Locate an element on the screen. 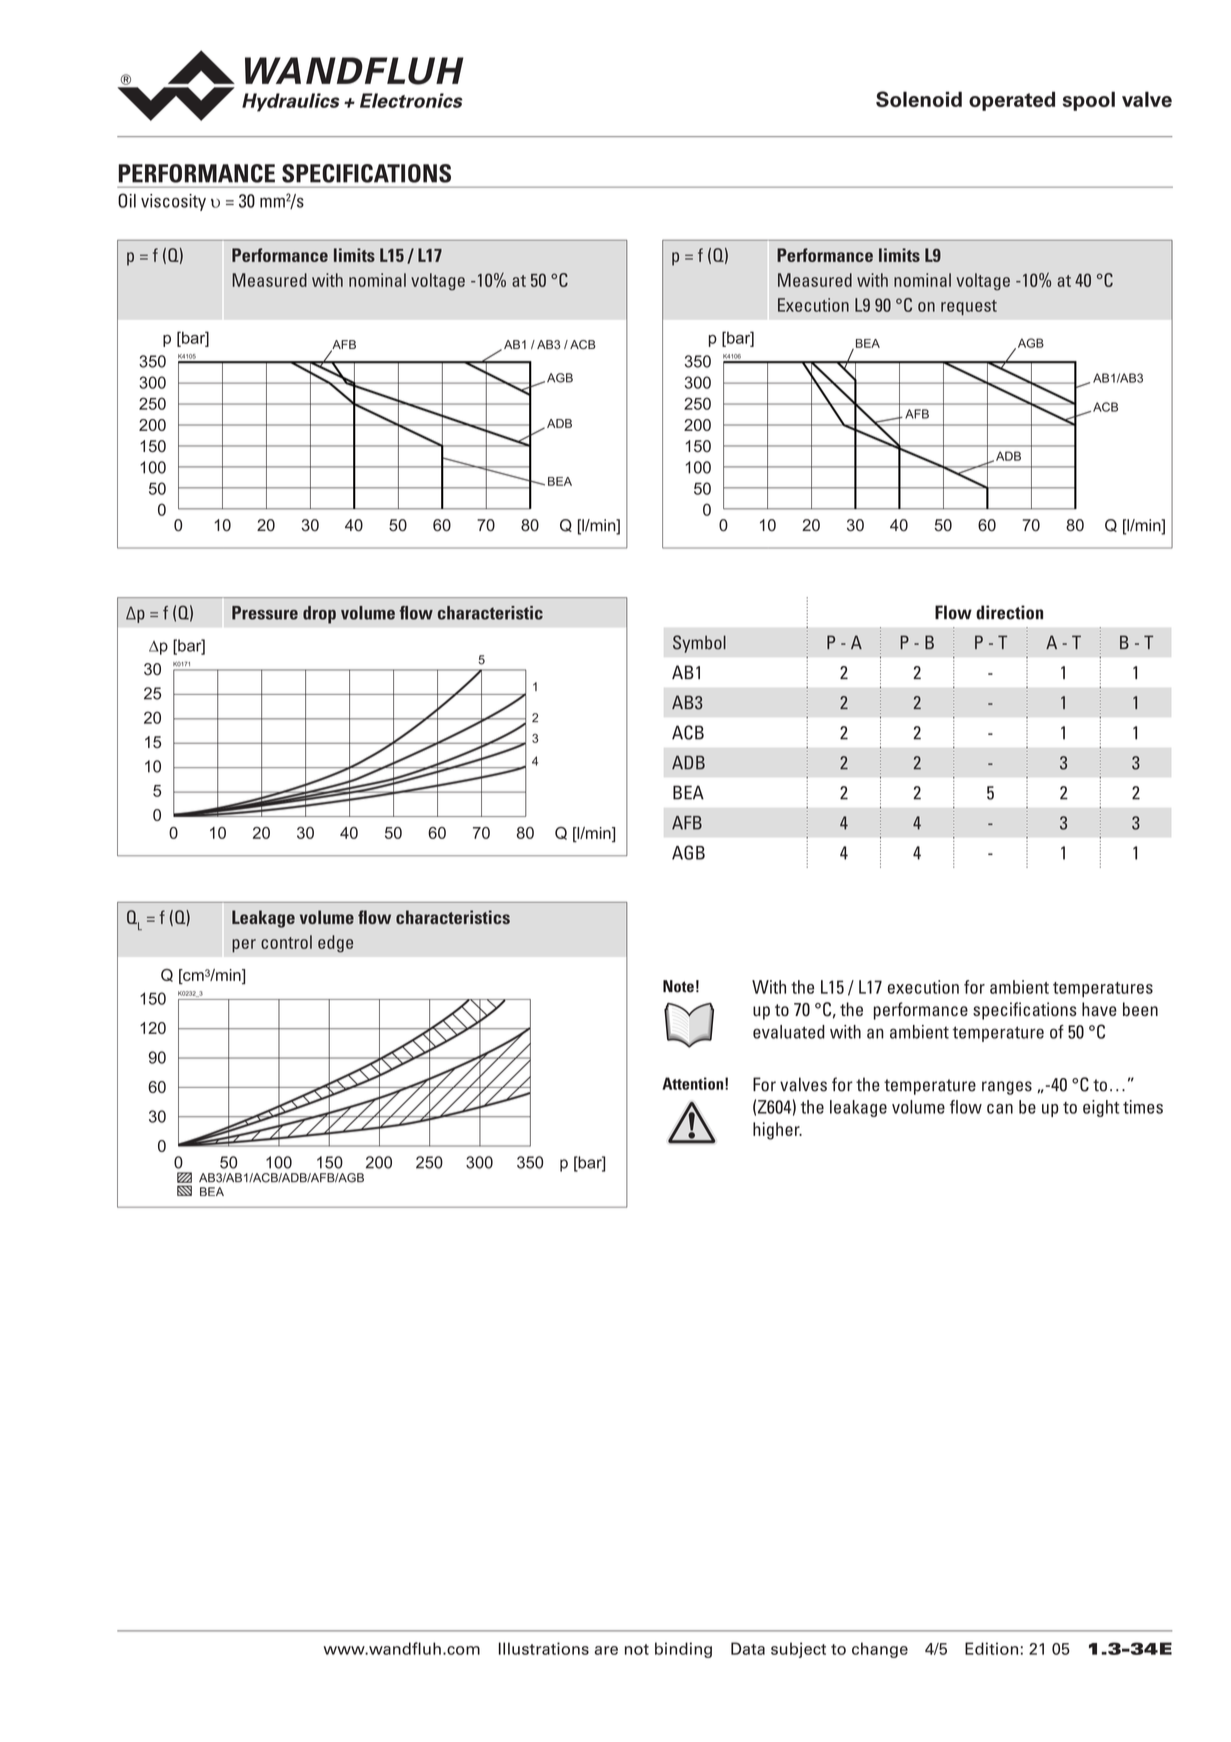 This screenshot has width=1231, height=1742. Pressure is located at coordinates (265, 613).
